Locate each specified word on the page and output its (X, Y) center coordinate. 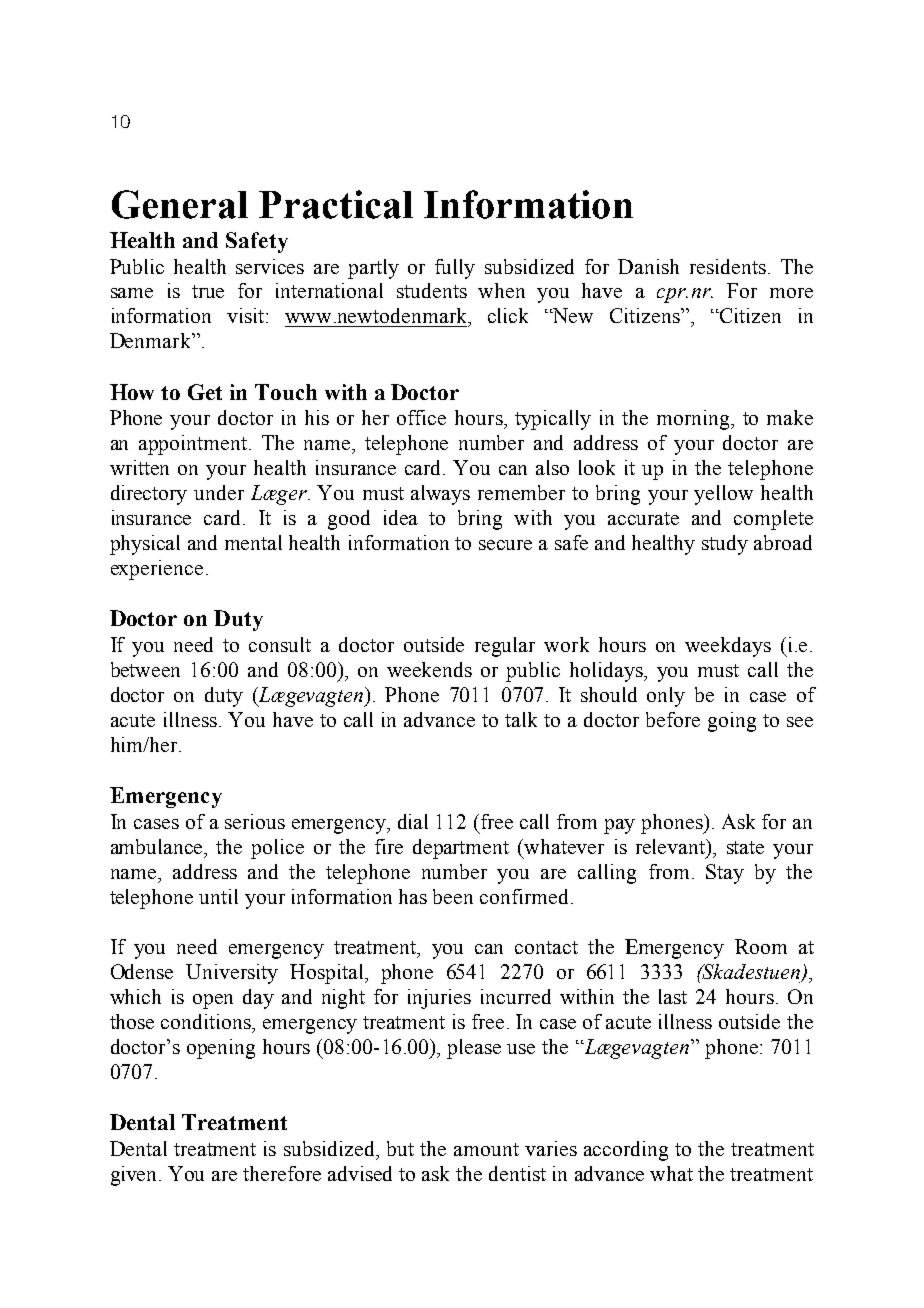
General (180, 204)
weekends (429, 669)
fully (455, 269)
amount (486, 1149)
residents (728, 266)
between (145, 669)
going (732, 722)
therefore (282, 1173)
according (626, 1151)
